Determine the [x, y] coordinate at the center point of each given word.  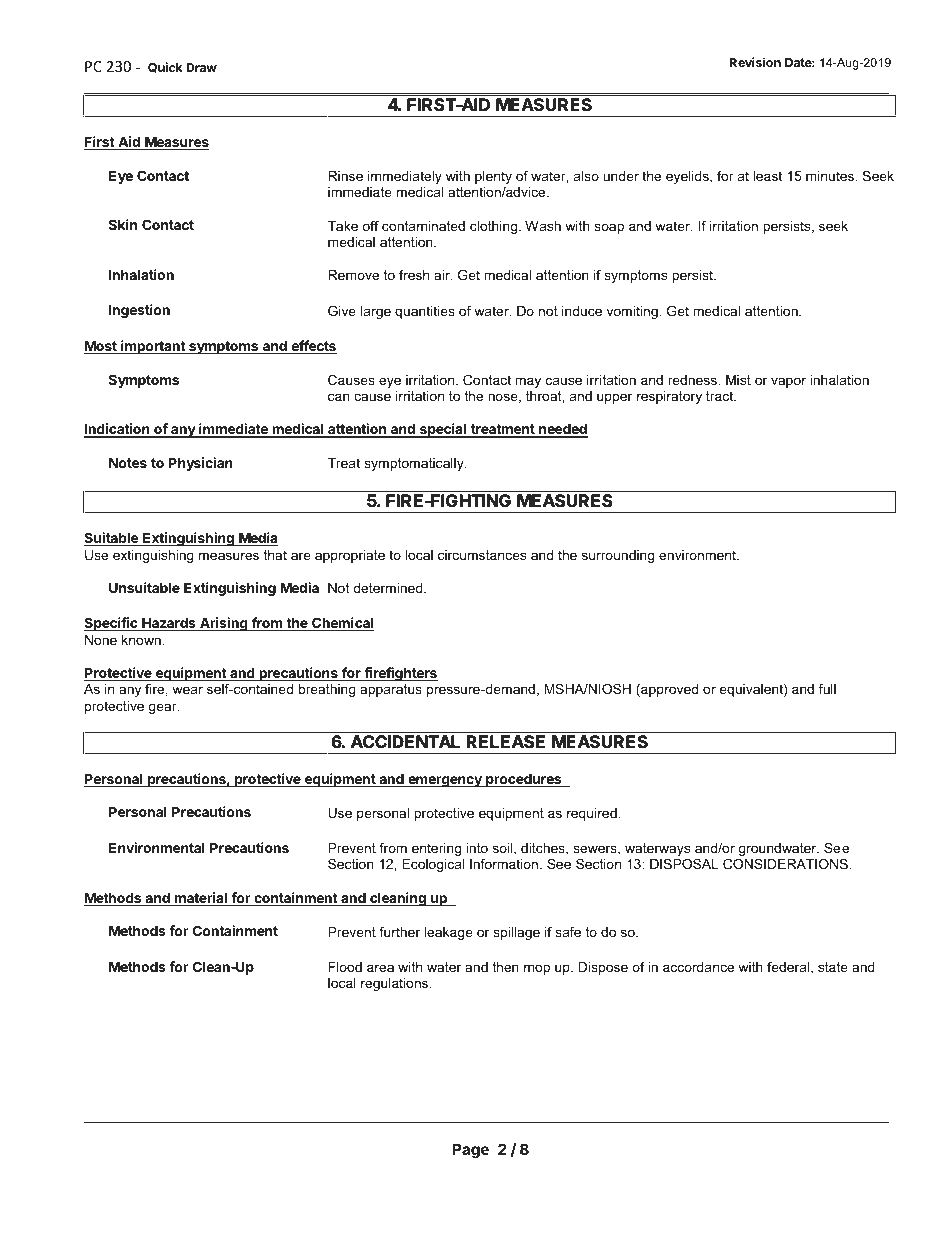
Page [470, 1151]
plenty [493, 177]
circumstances [482, 555]
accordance [698, 967]
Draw [201, 67]
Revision [755, 62]
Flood [345, 967]
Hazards [169, 624]
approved [668, 690]
